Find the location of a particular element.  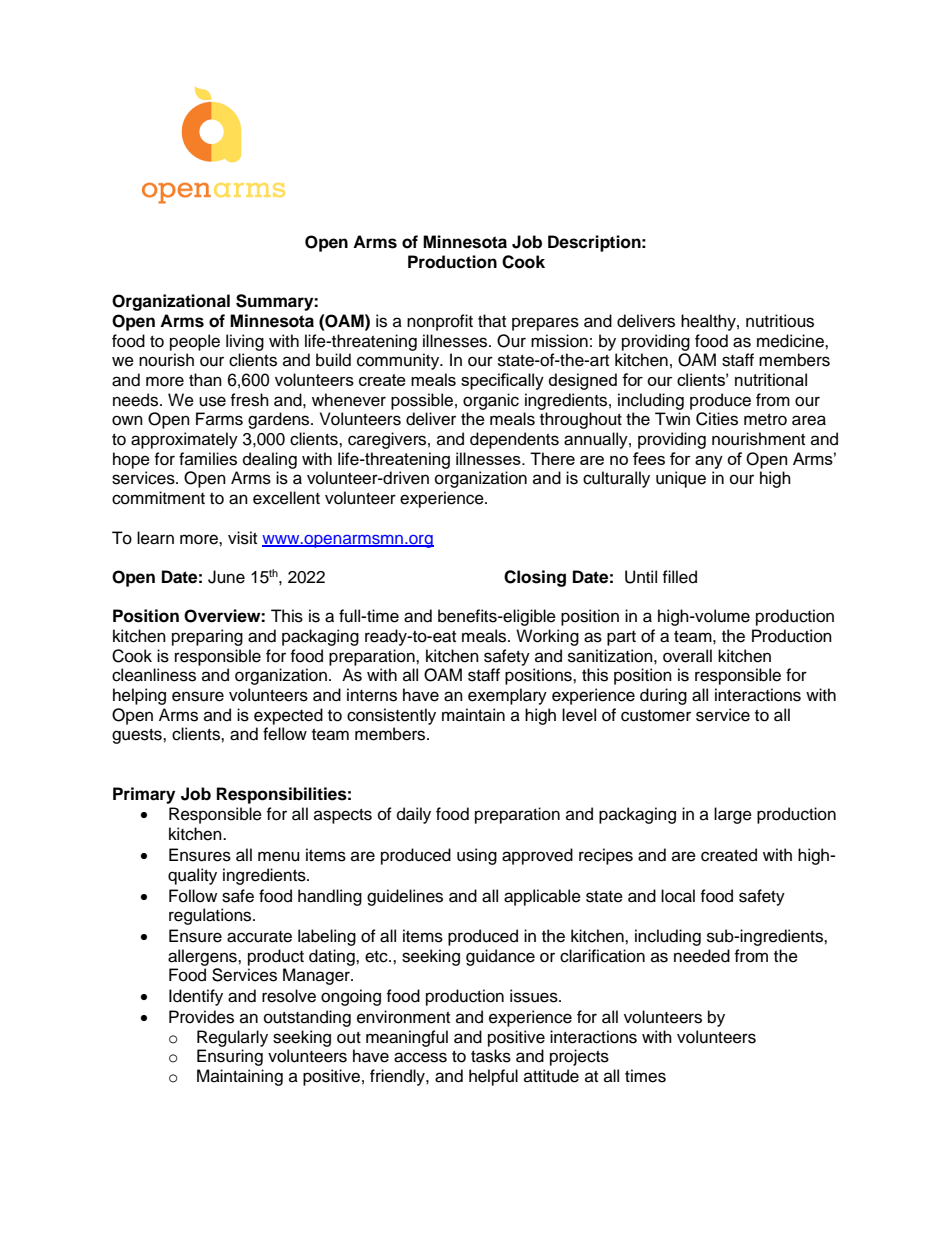

during is located at coordinates (663, 696).
